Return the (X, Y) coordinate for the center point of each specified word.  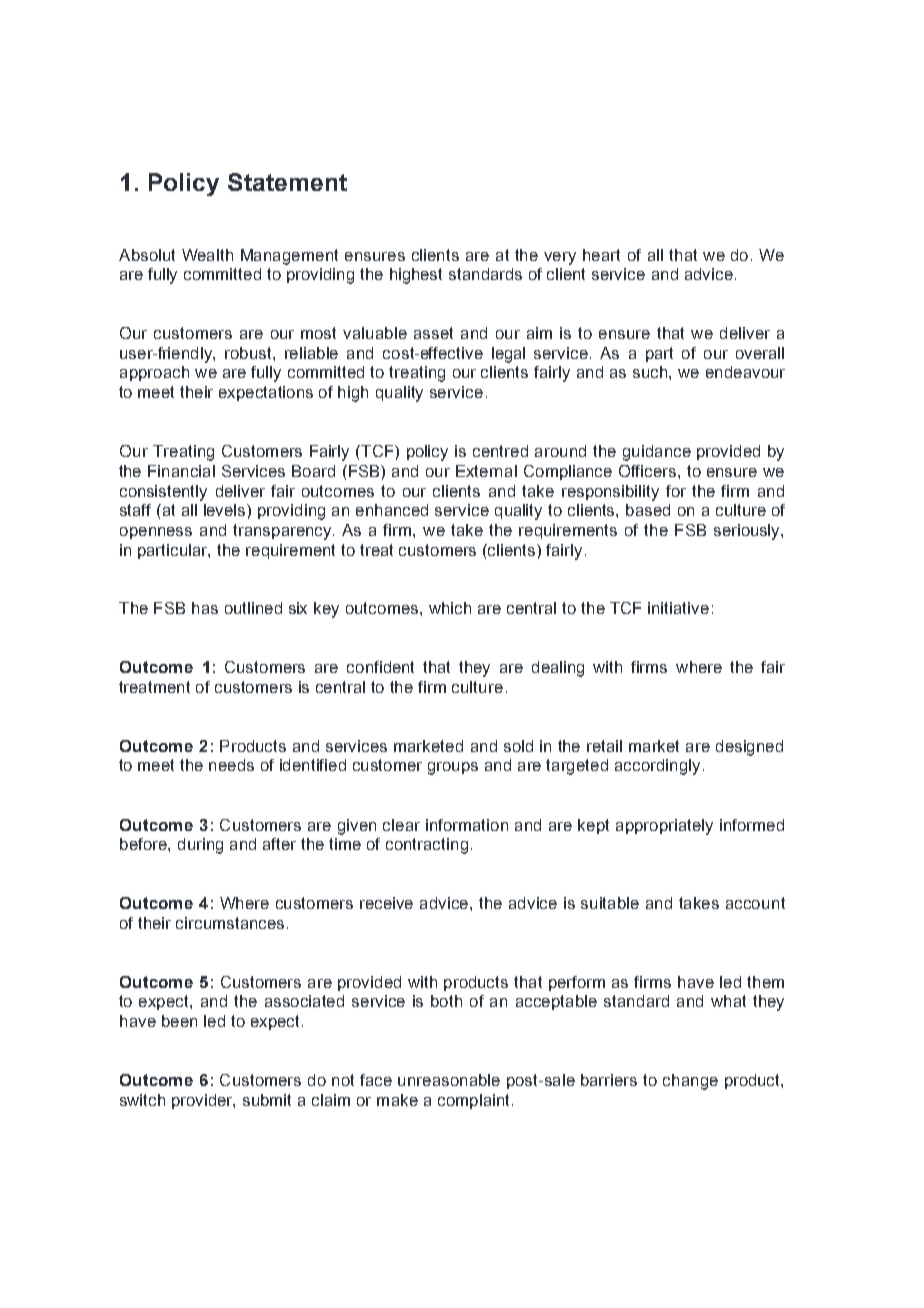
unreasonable (449, 1080)
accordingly (657, 767)
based (648, 510)
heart (601, 255)
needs (231, 765)
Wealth (207, 255)
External (486, 471)
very (560, 258)
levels (226, 510)
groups (453, 768)
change (690, 1082)
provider (203, 1101)
